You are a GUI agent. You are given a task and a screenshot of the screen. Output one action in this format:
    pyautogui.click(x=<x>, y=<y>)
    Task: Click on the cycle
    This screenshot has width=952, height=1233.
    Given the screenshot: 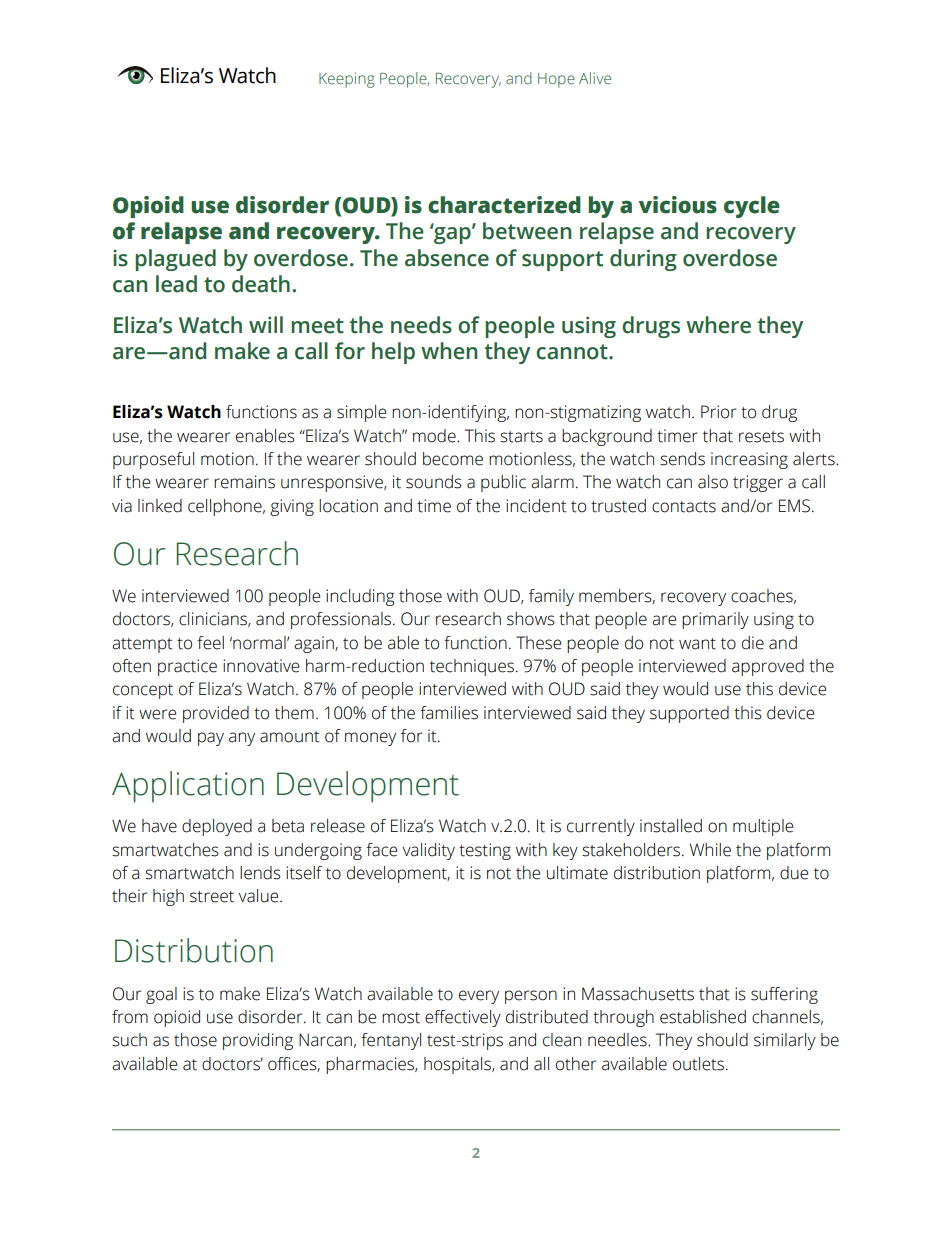 What is the action you would take?
    pyautogui.click(x=752, y=207)
